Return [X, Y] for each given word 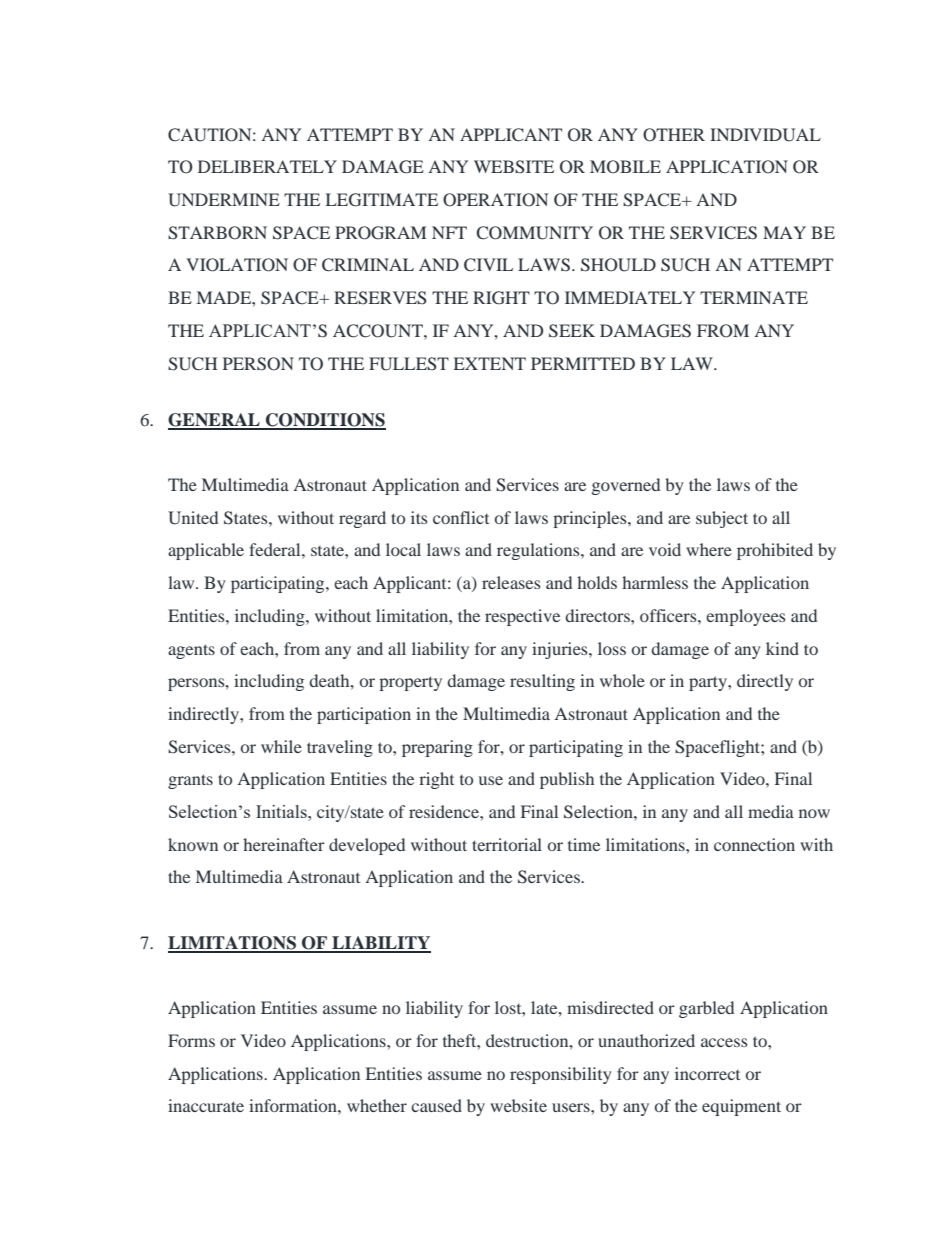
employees [746, 617]
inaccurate [206, 1105]
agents [191, 651]
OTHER [674, 135]
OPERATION [496, 200]
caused [436, 1105]
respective [522, 617]
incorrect [707, 1073]
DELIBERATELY [267, 166]
